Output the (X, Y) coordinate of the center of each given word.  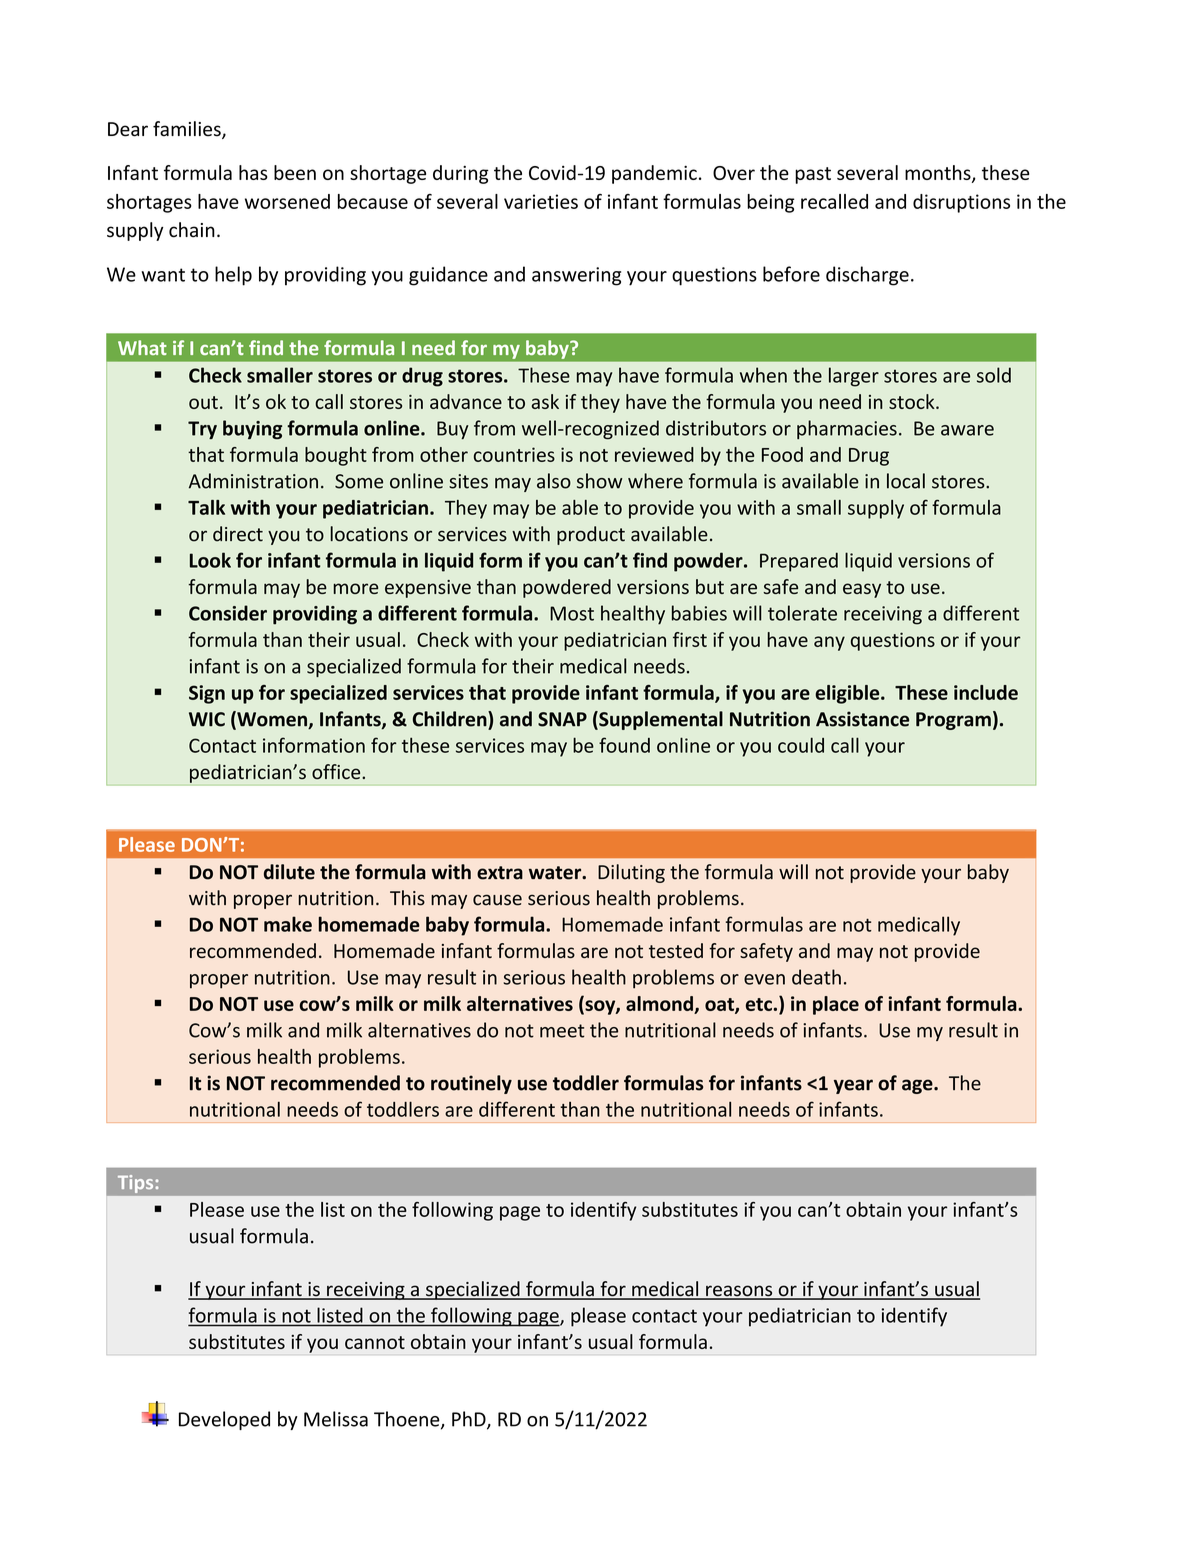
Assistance (862, 719)
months (939, 174)
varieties (541, 201)
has (253, 172)
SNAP (562, 719)
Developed (224, 1420)
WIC (207, 719)
